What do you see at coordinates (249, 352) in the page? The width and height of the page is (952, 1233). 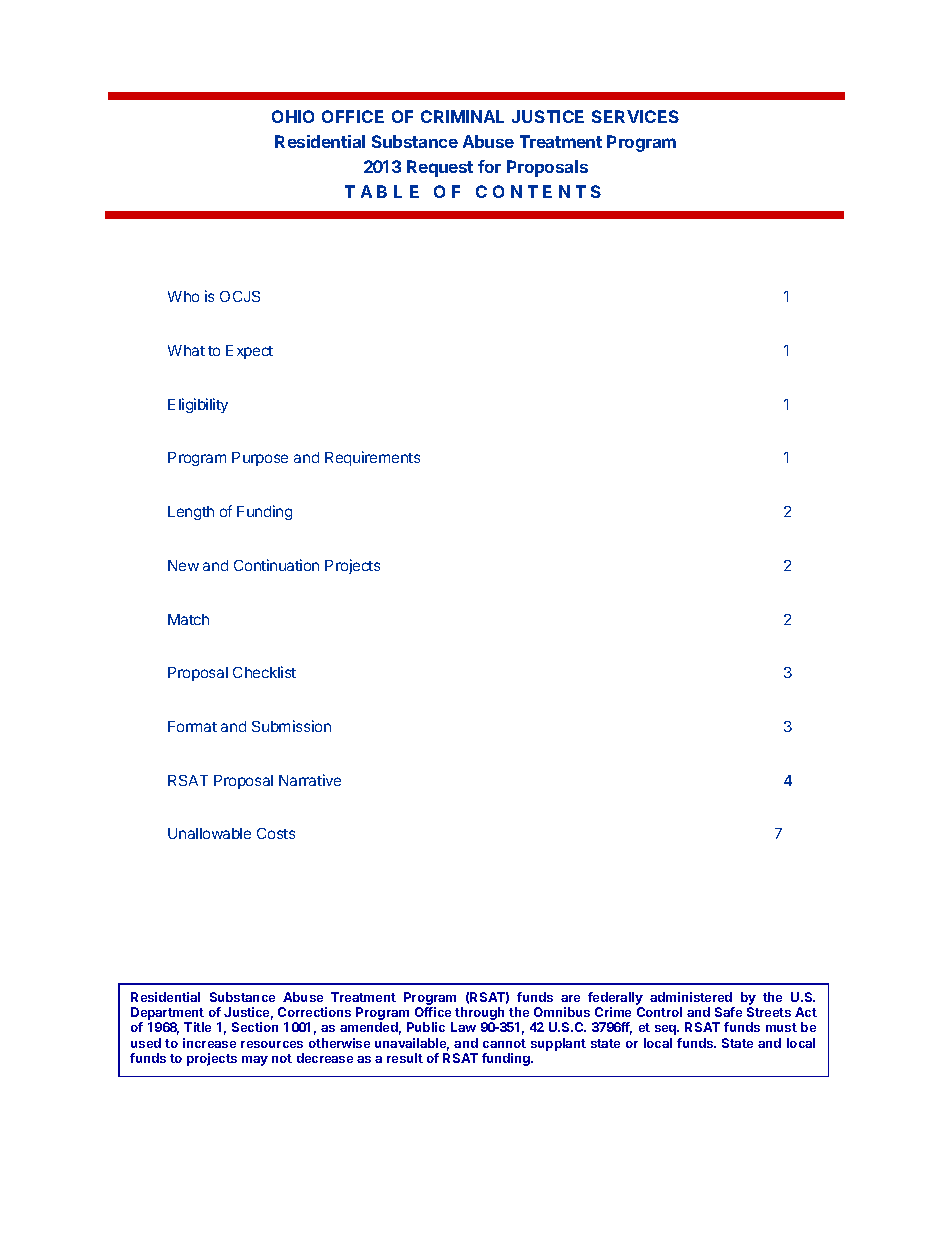 I see `Expect` at bounding box center [249, 352].
